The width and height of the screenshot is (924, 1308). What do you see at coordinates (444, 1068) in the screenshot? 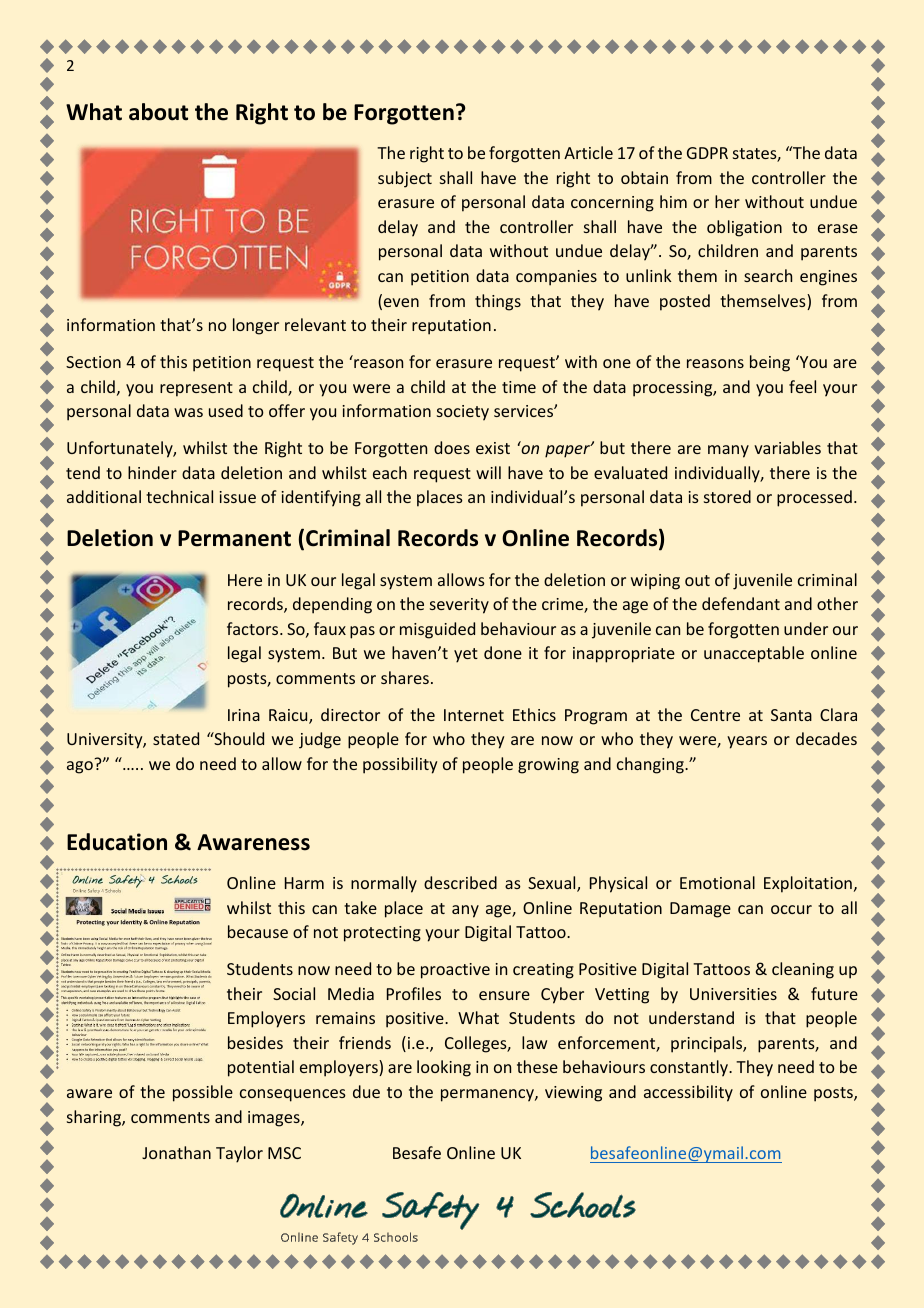
I see `looking` at bounding box center [444, 1068].
